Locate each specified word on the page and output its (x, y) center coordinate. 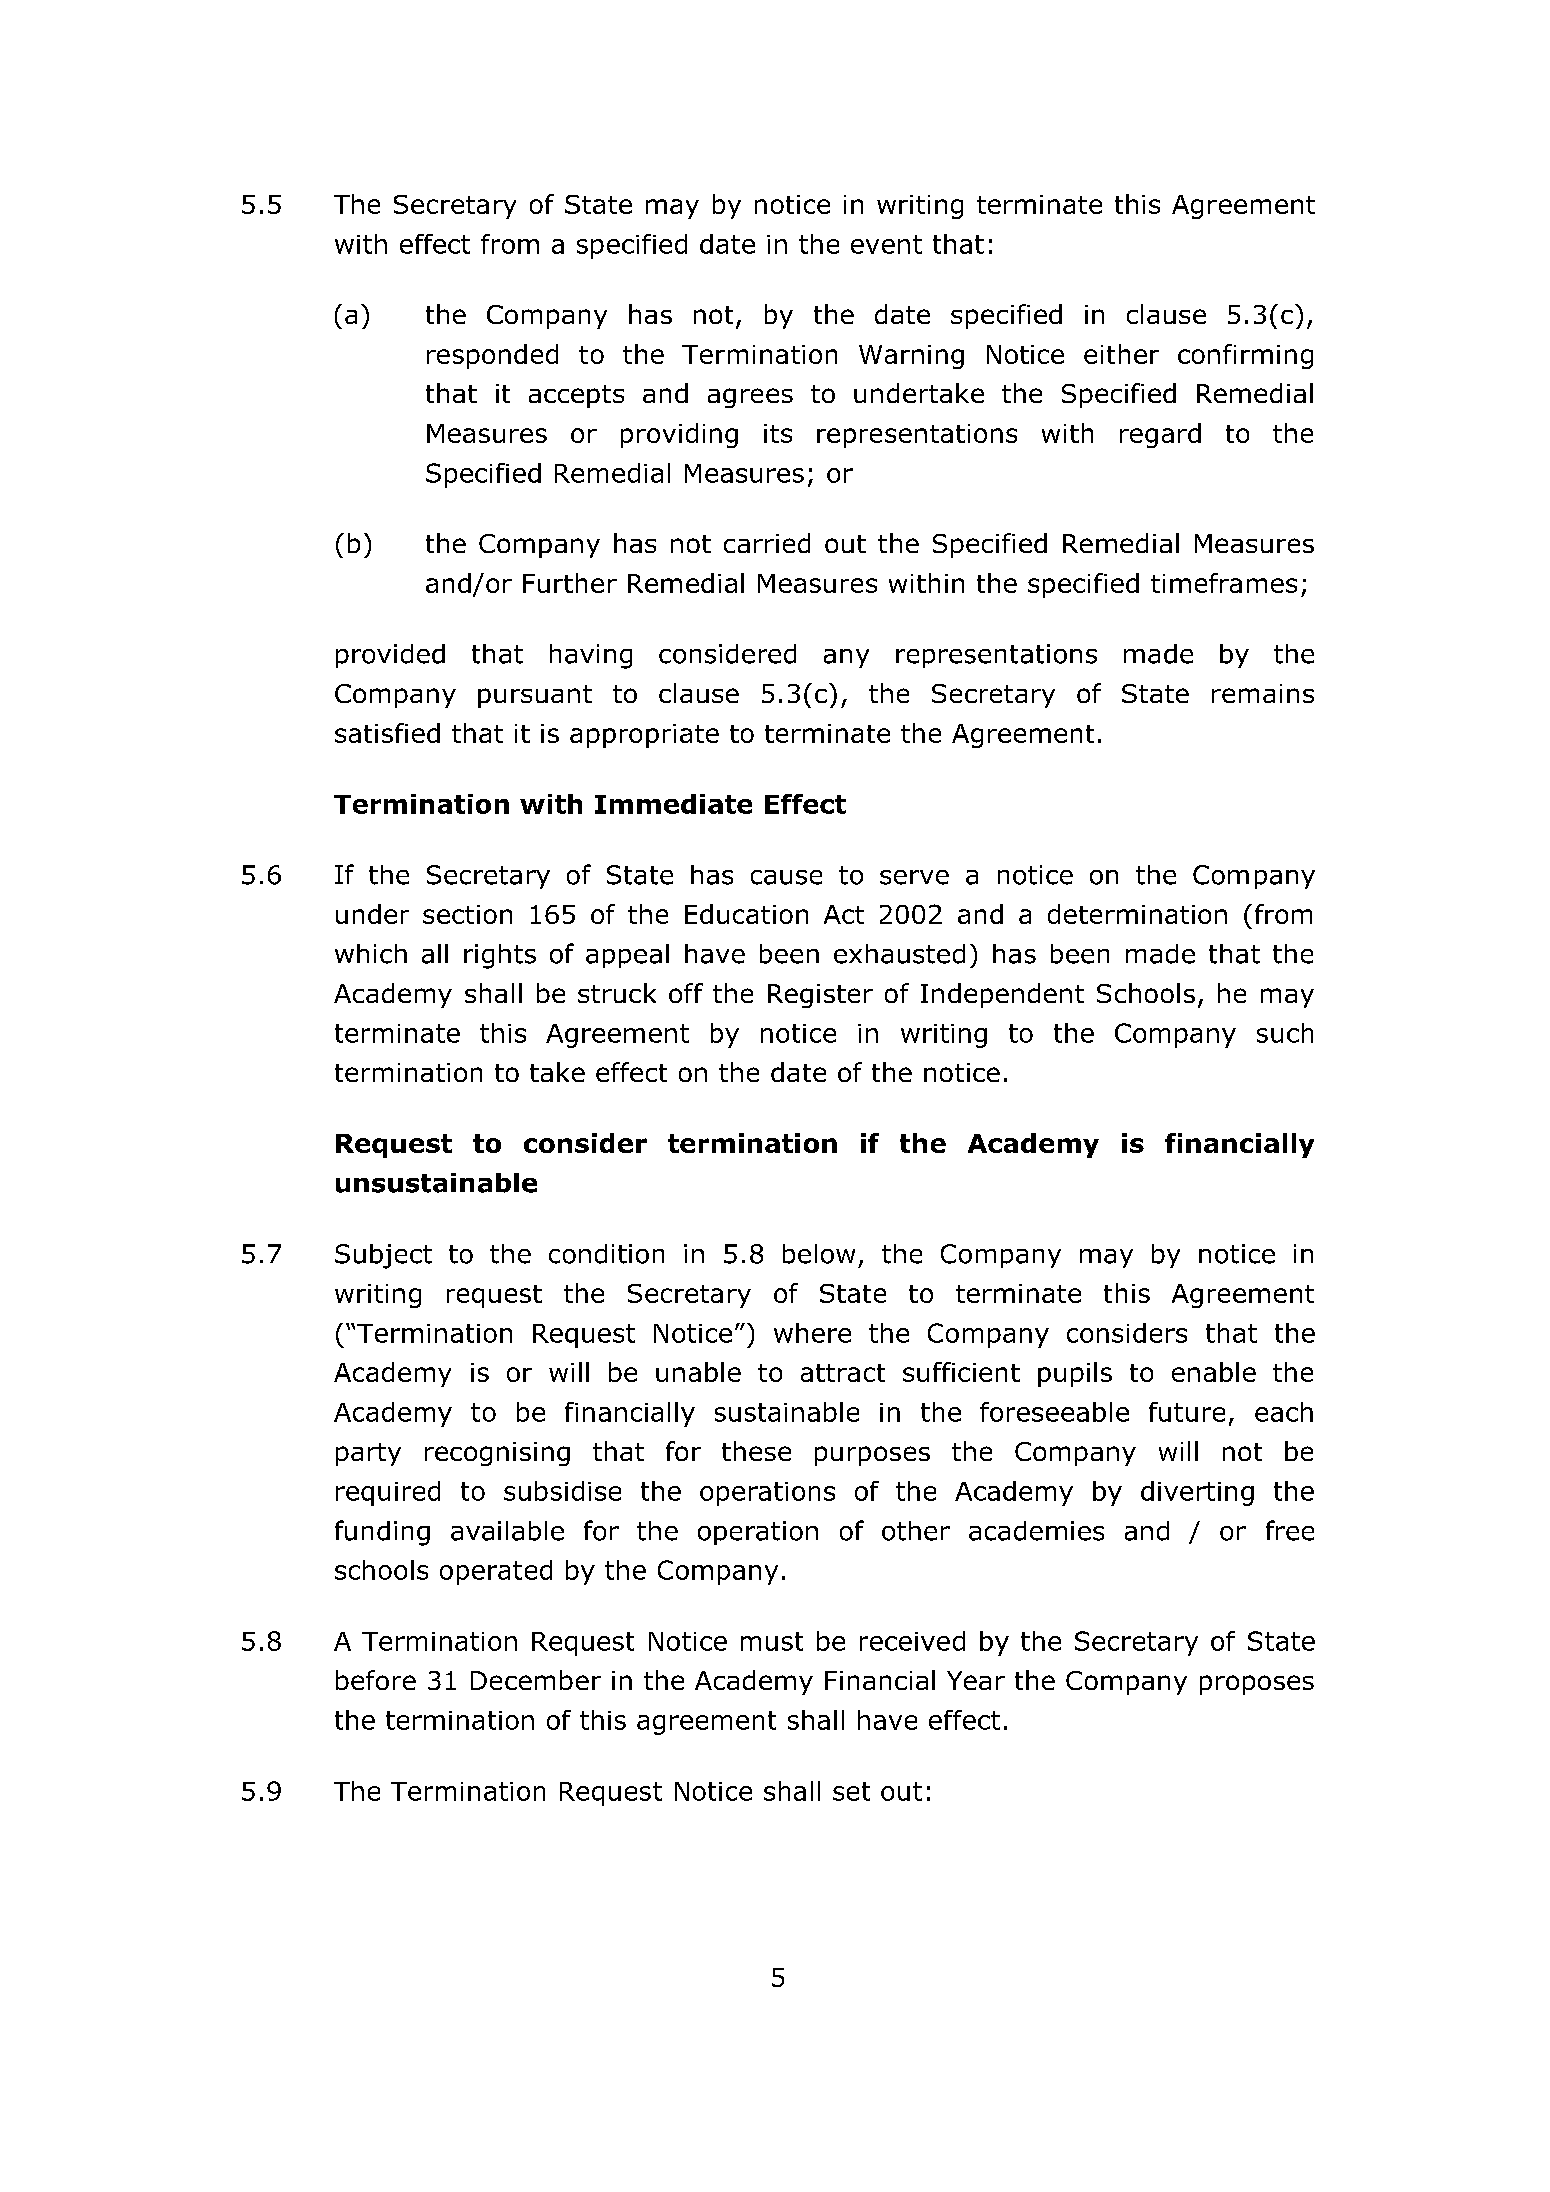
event (886, 244)
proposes (1257, 1685)
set (851, 1791)
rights (500, 956)
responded (492, 356)
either (1121, 354)
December (536, 1680)
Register (820, 996)
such (1285, 1033)
